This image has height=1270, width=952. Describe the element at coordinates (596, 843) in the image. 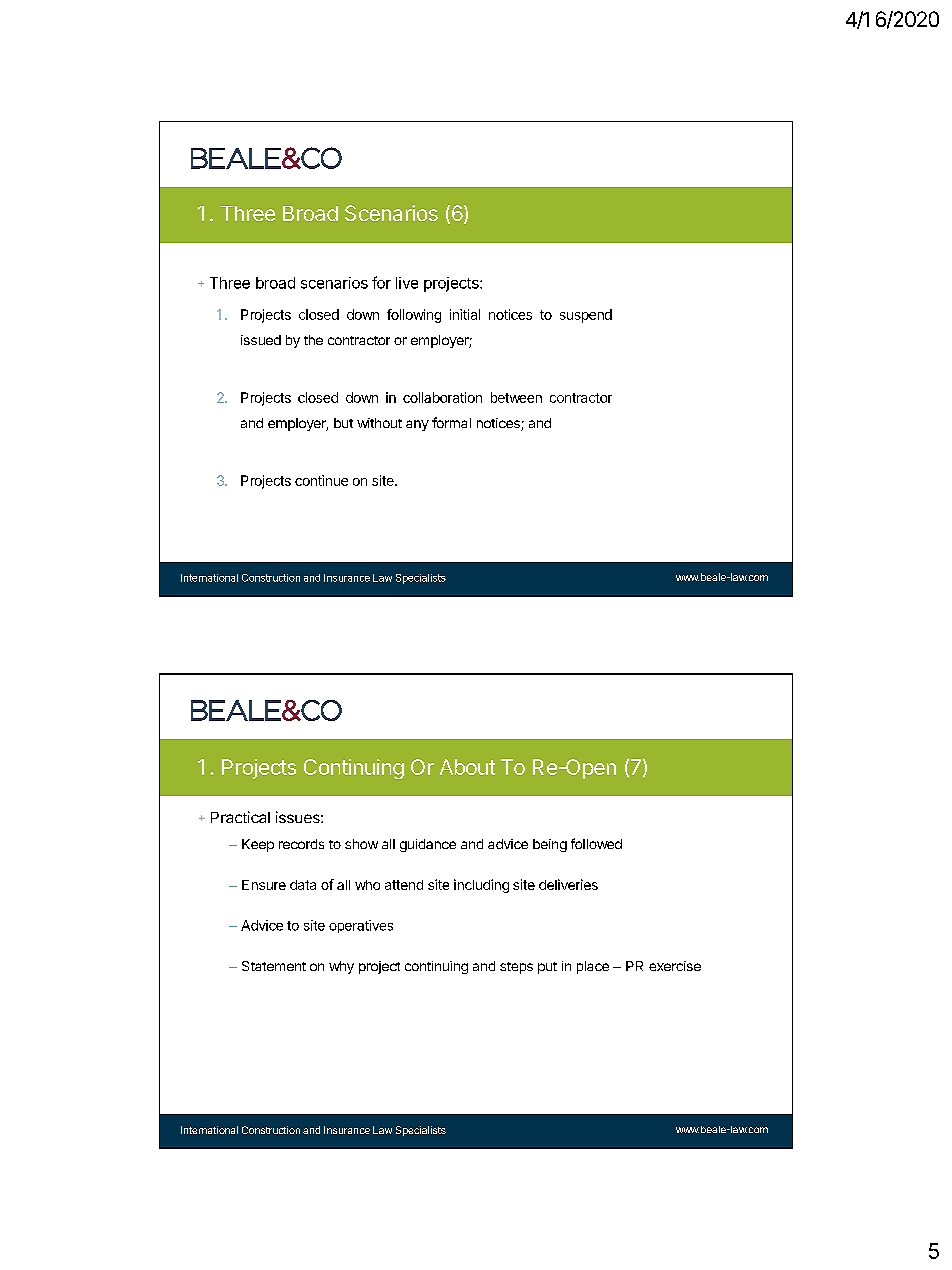

I see `followed` at that location.
